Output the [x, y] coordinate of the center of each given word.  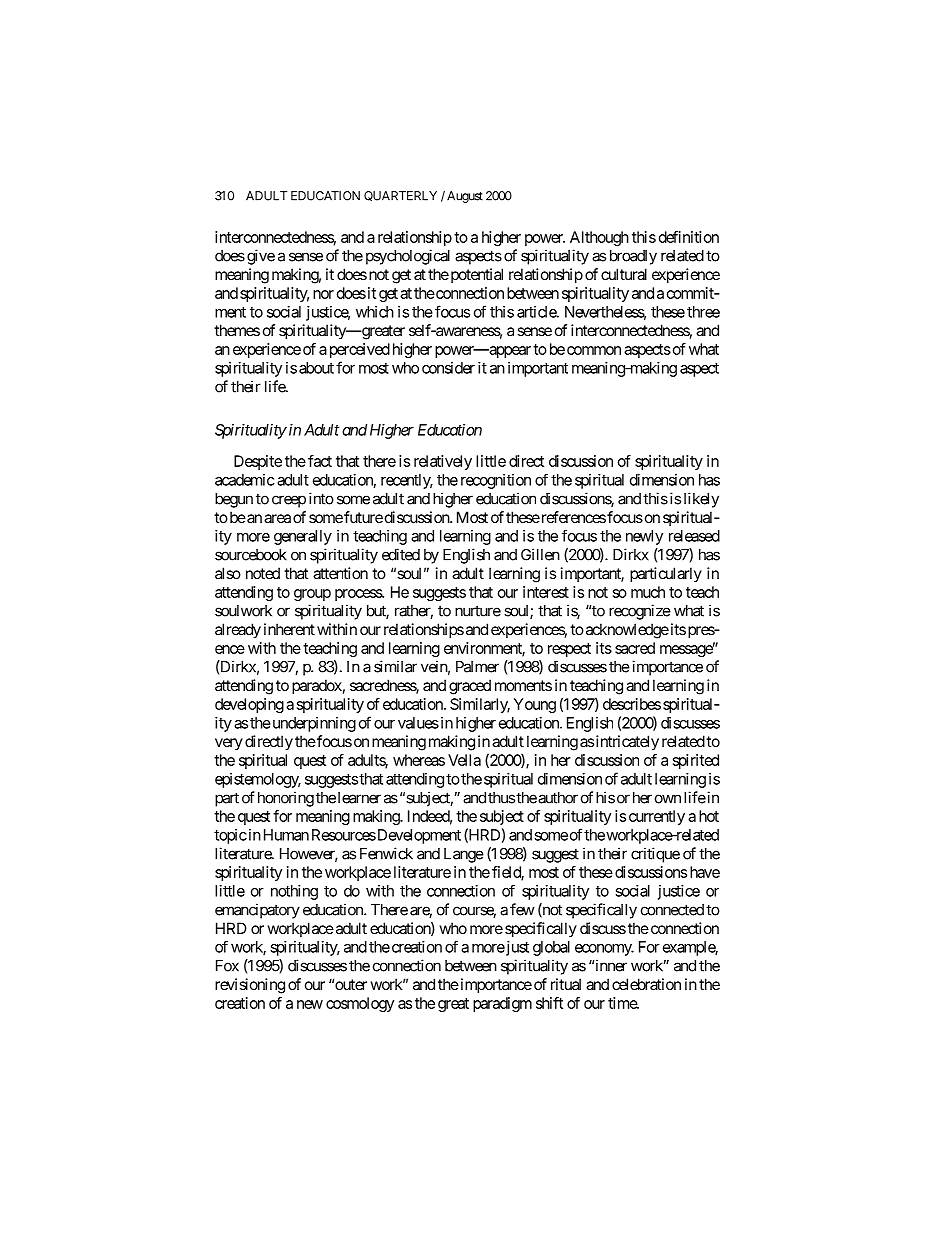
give [261, 257]
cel [620, 984]
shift [549, 1003]
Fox [227, 966]
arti [526, 312]
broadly [633, 257]
